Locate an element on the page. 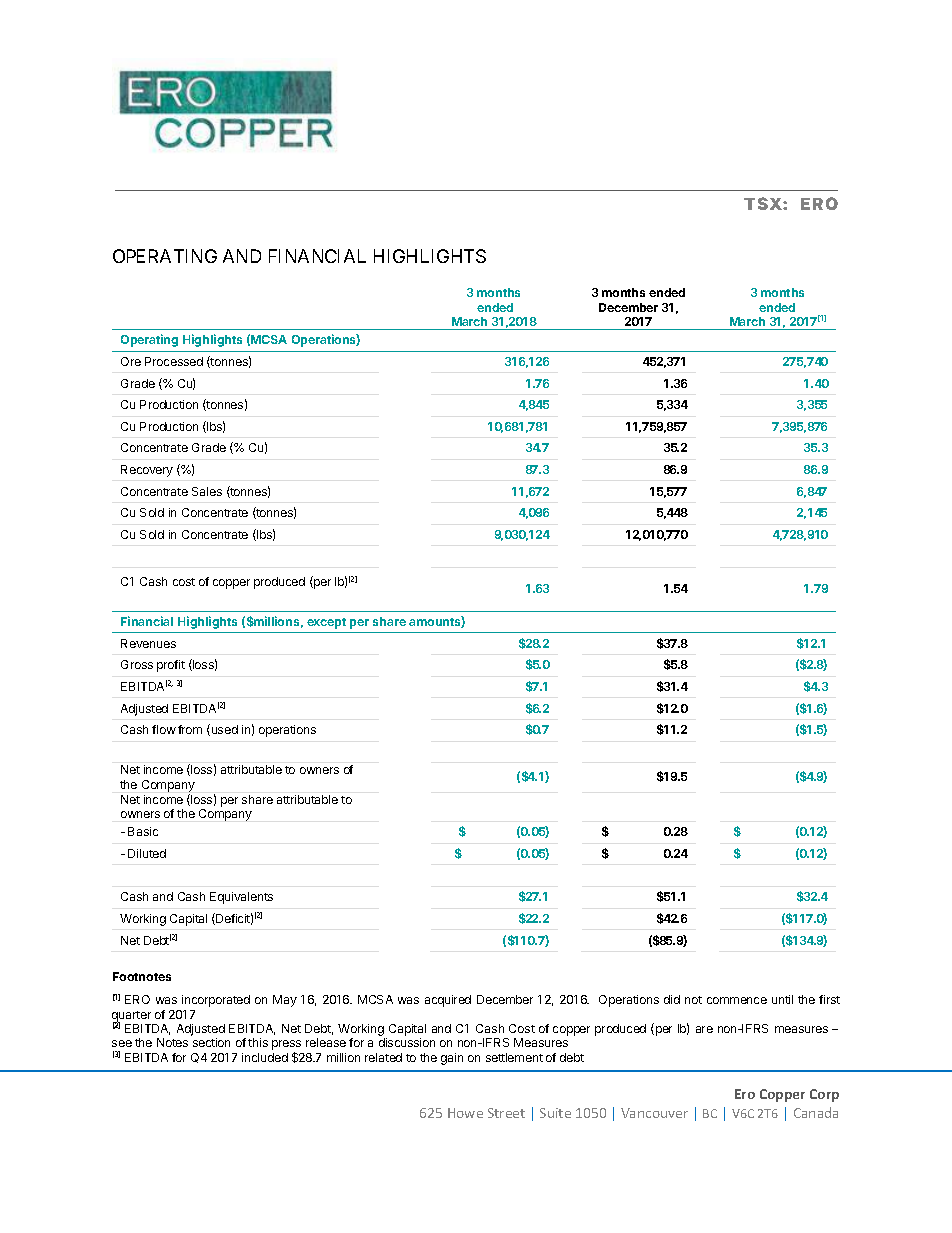 The height and width of the page is (1233, 952). TSX is located at coordinates (764, 203).
